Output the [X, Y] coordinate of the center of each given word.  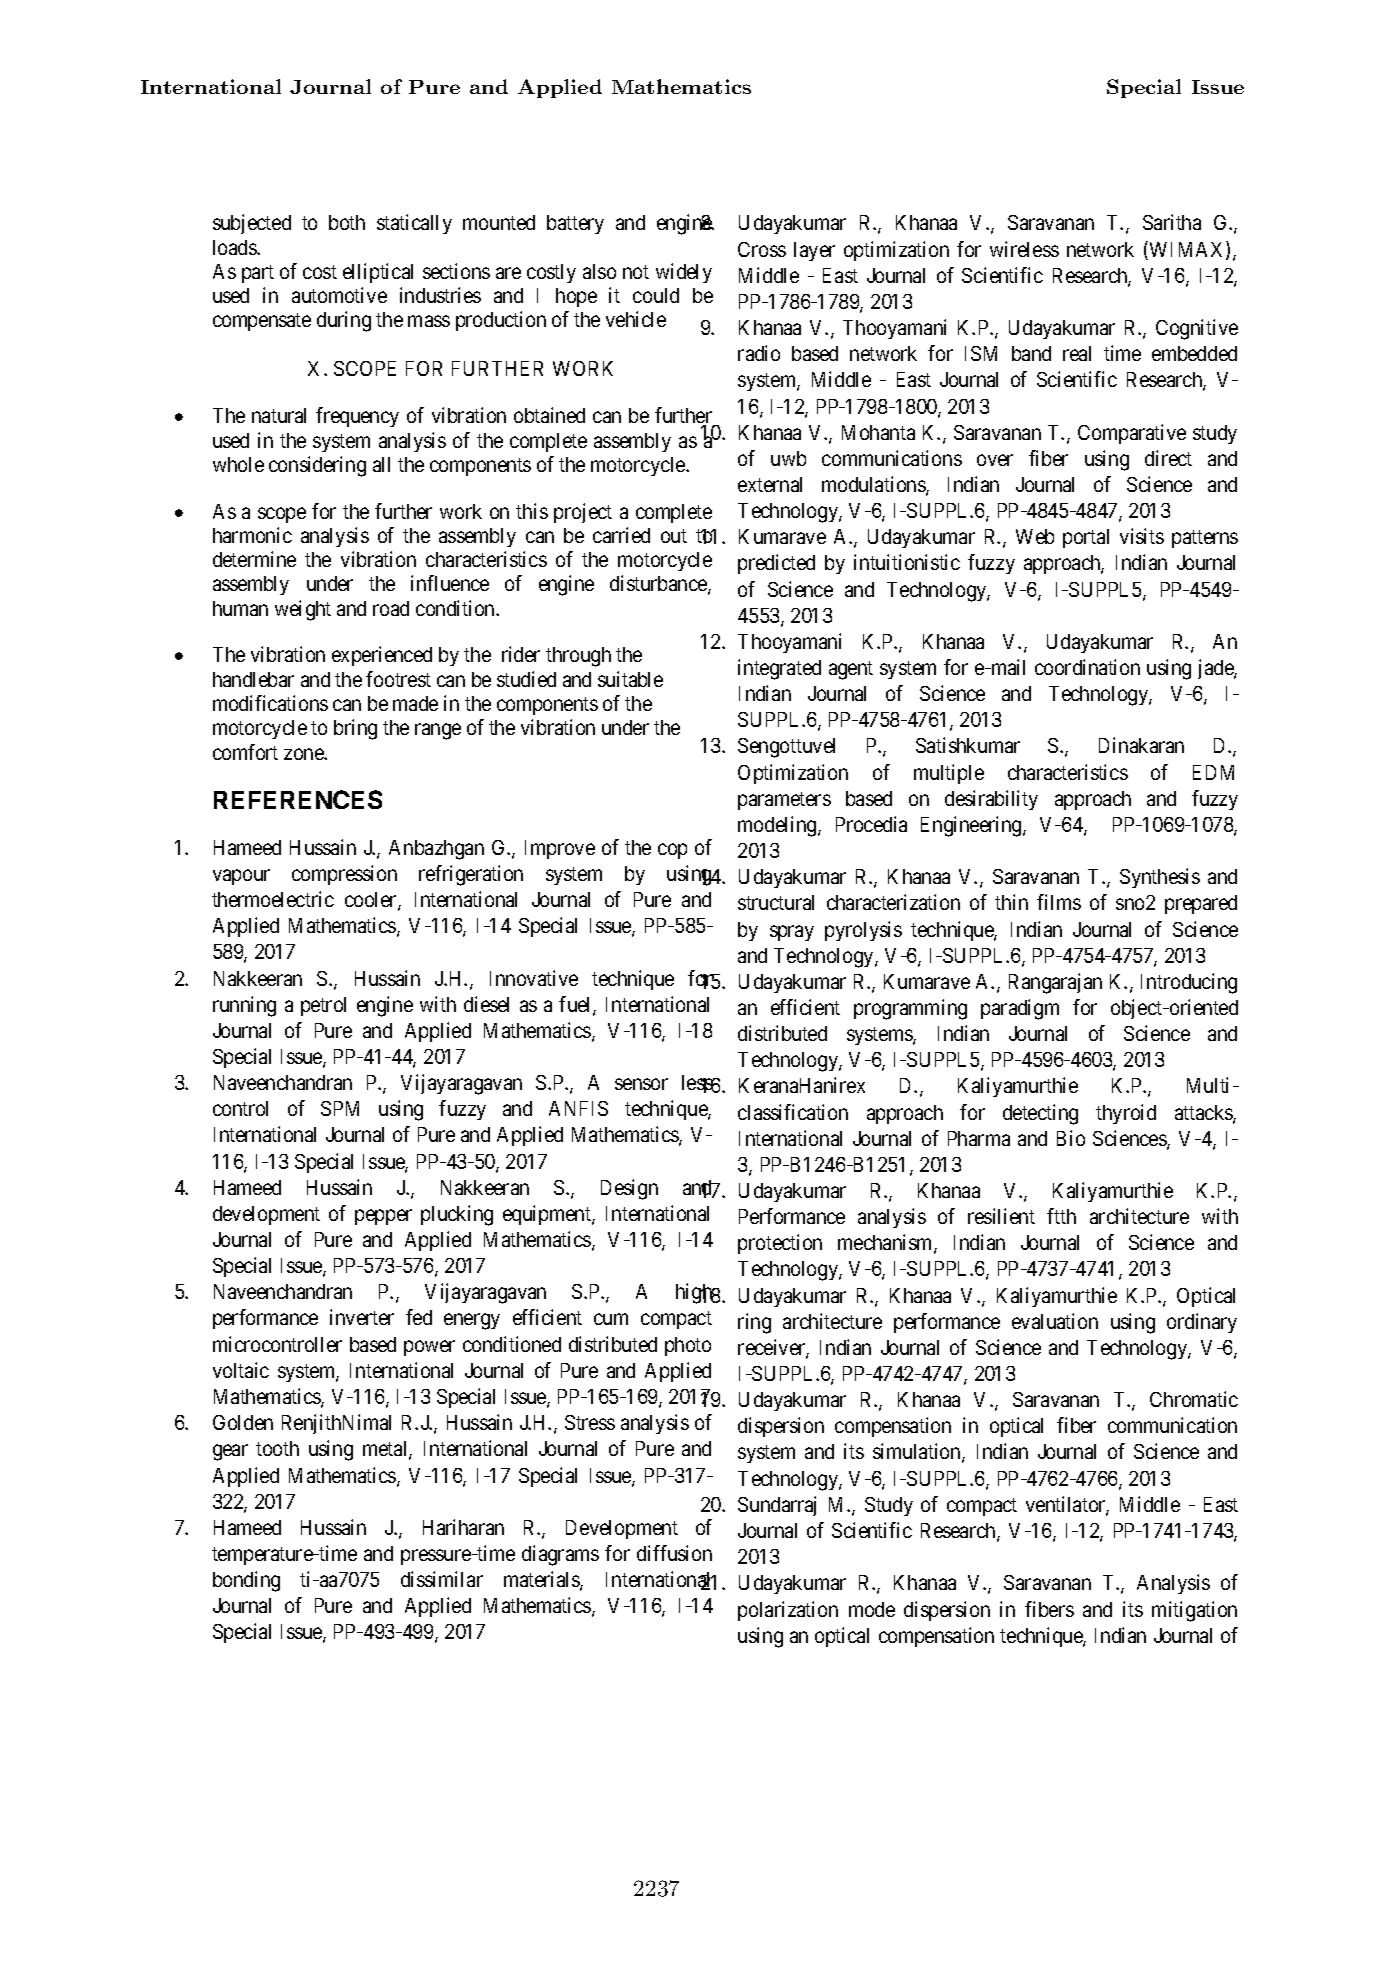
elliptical [378, 273]
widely [684, 273]
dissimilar [442, 1579]
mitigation [1194, 1611]
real [1077, 353]
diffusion [674, 1553]
